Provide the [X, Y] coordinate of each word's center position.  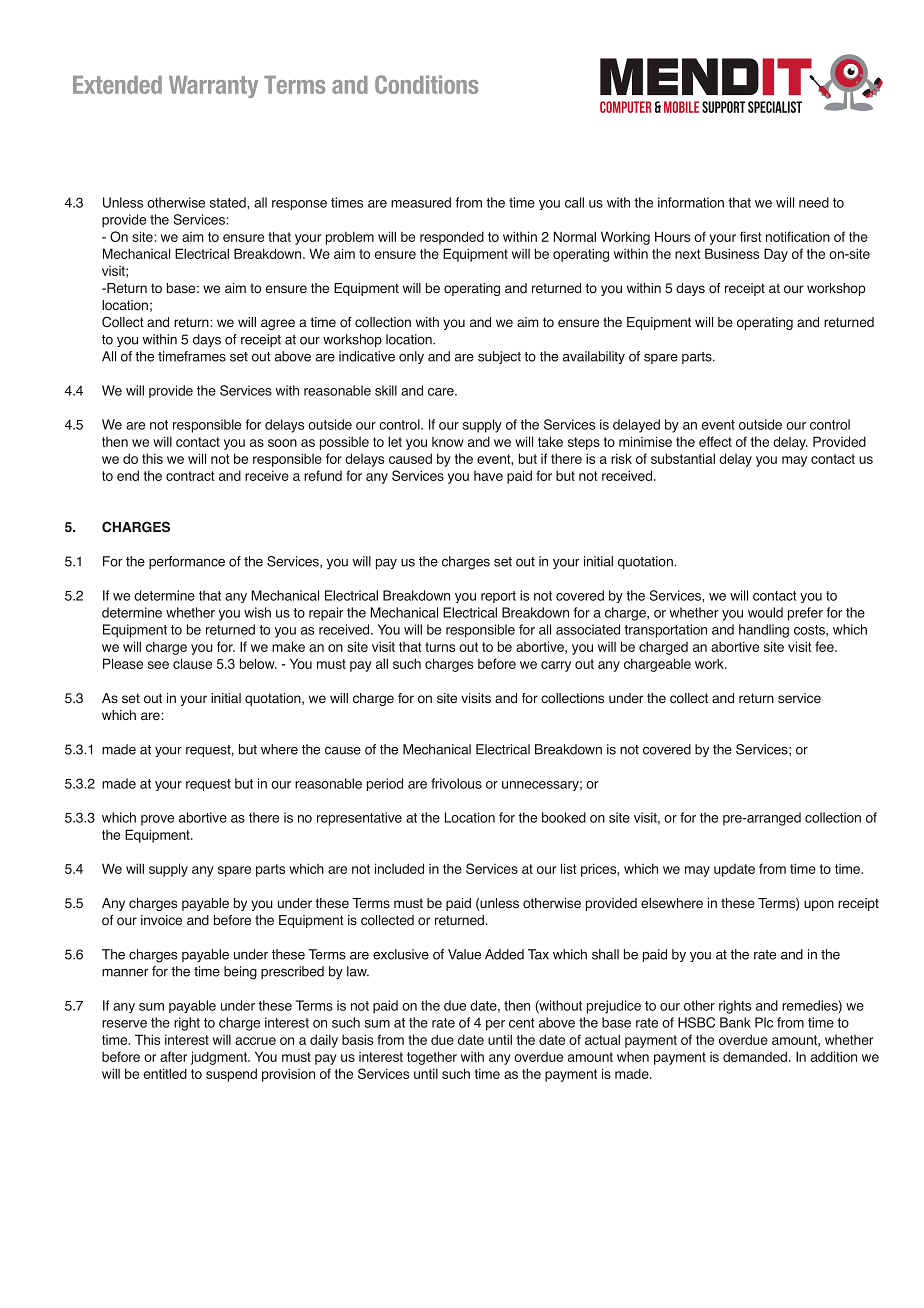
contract [190, 476]
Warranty [213, 87]
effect [715, 441]
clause [192, 663]
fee [825, 646]
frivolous [456, 783]
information [691, 202]
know [448, 442]
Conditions [426, 84]
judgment [220, 1058]
